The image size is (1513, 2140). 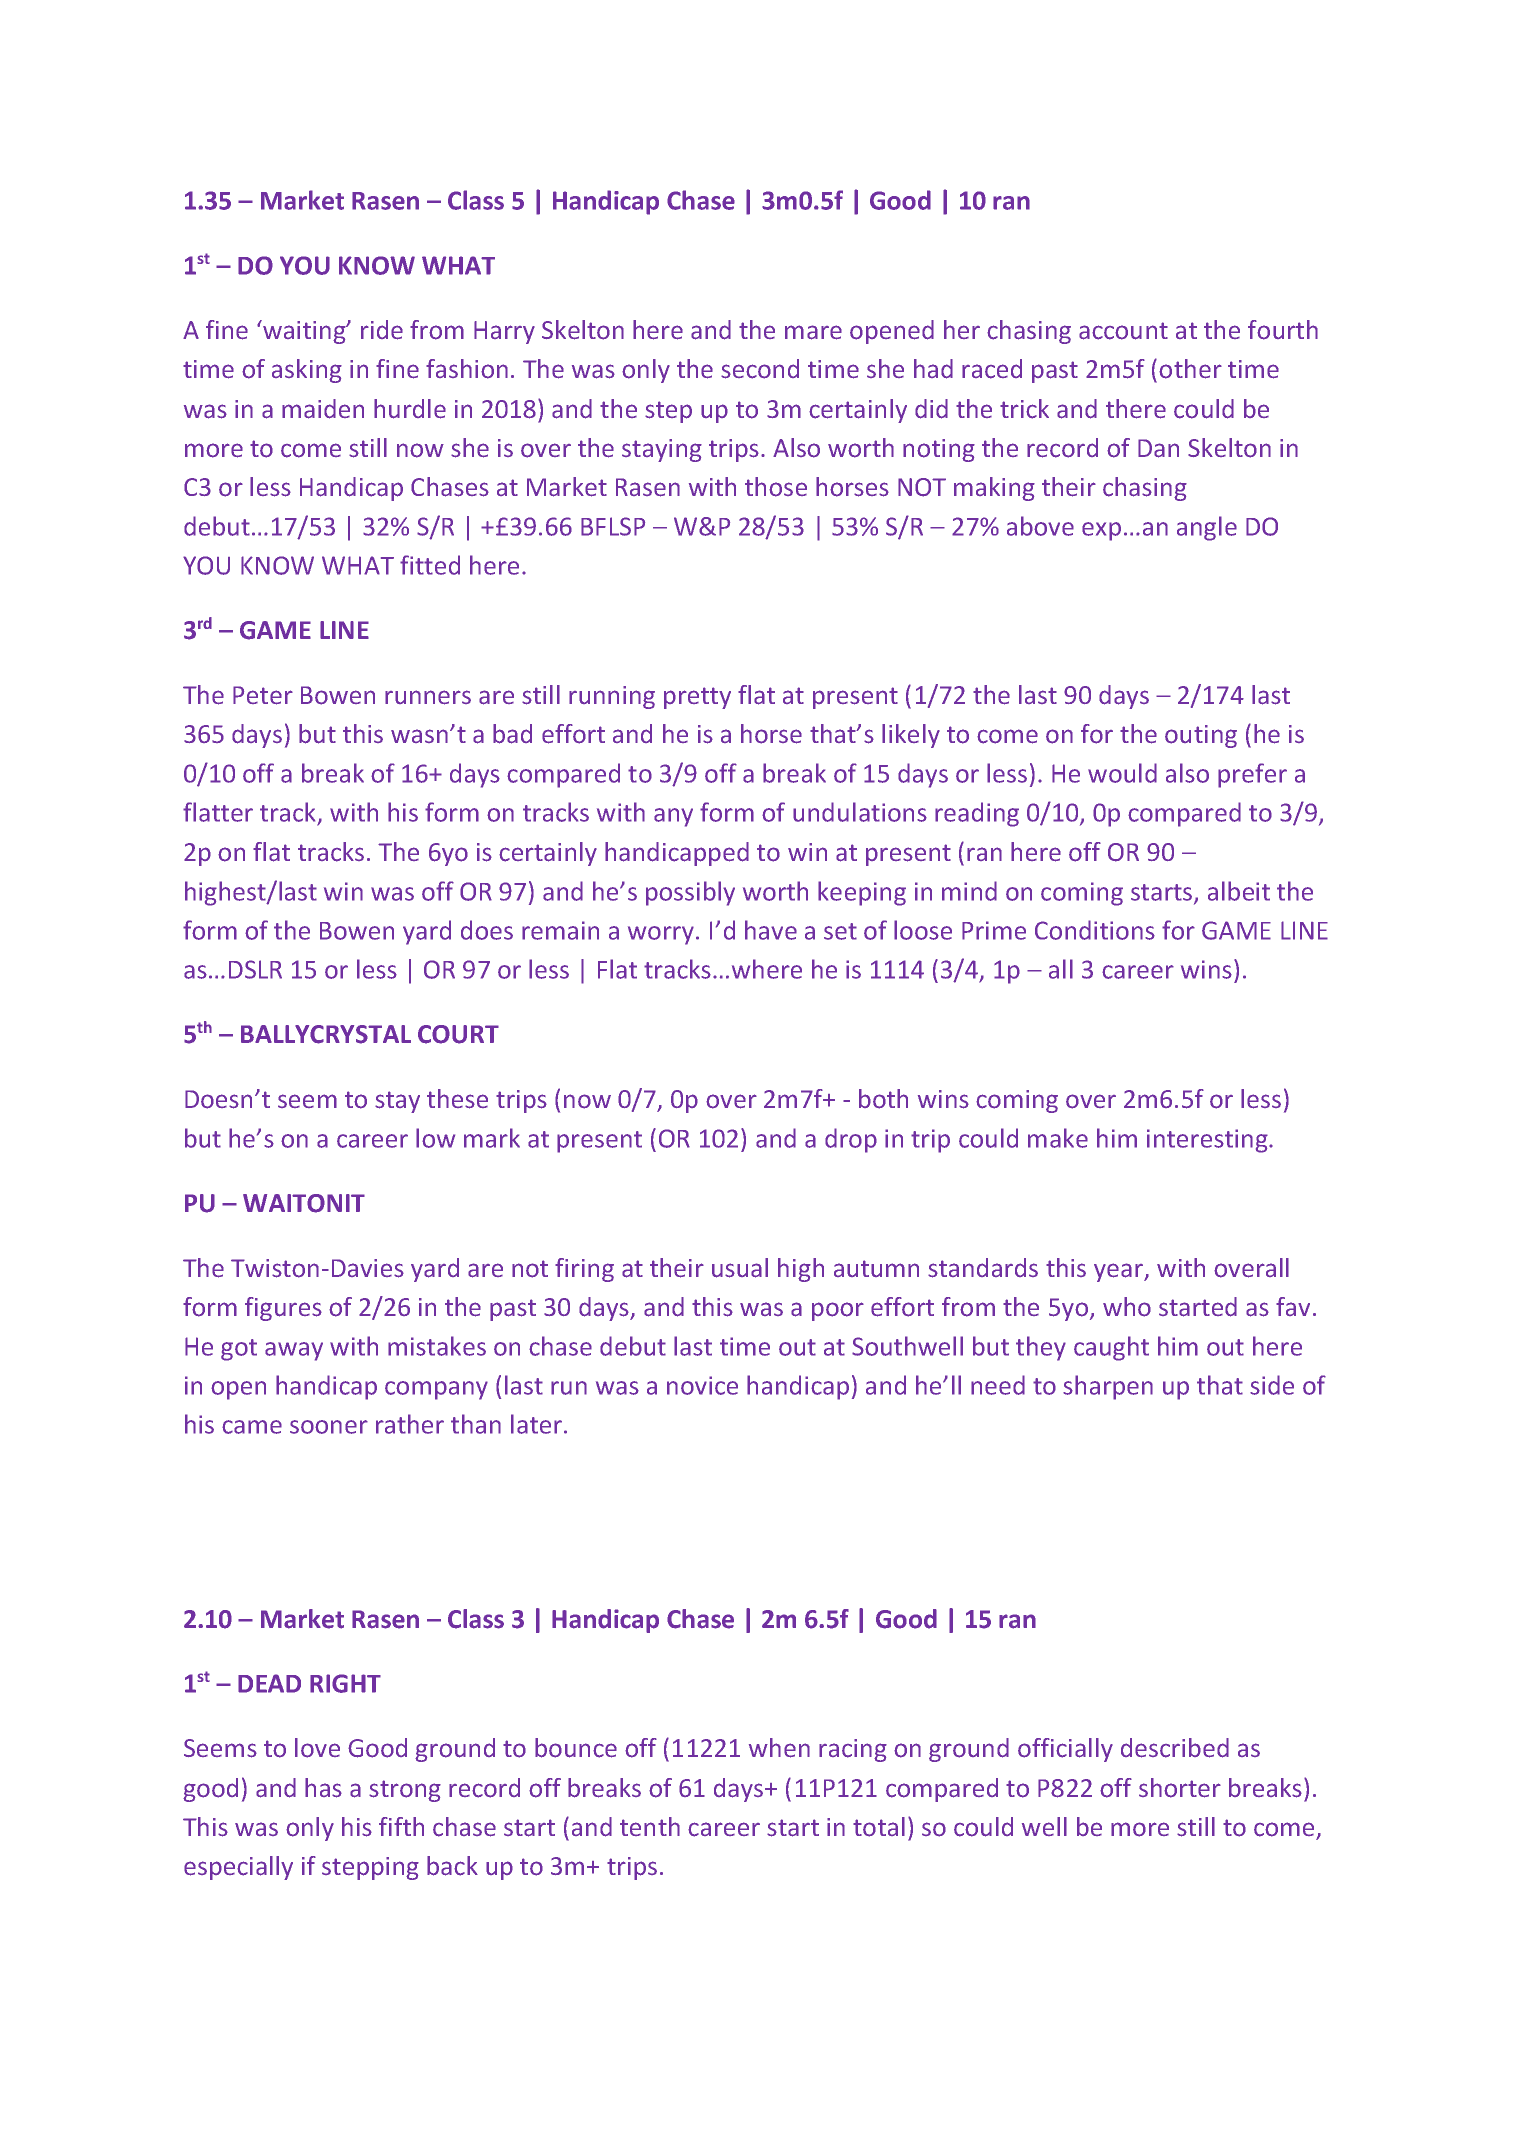 What do you see at coordinates (1190, 369) in the screenshot?
I see `other` at bounding box center [1190, 369].
